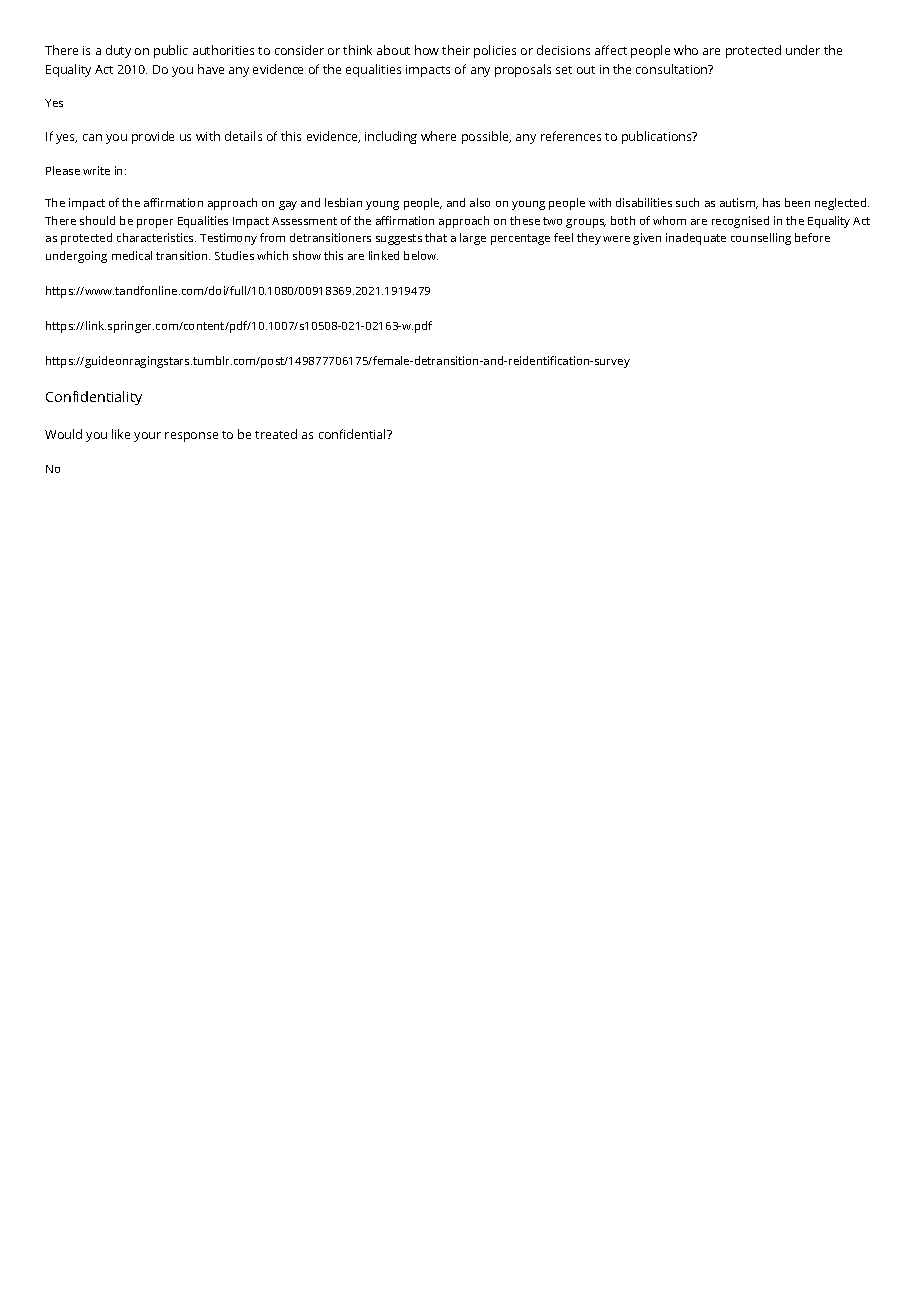 The image size is (924, 1308). Describe the element at coordinates (147, 437) in the image. I see `your` at that location.
